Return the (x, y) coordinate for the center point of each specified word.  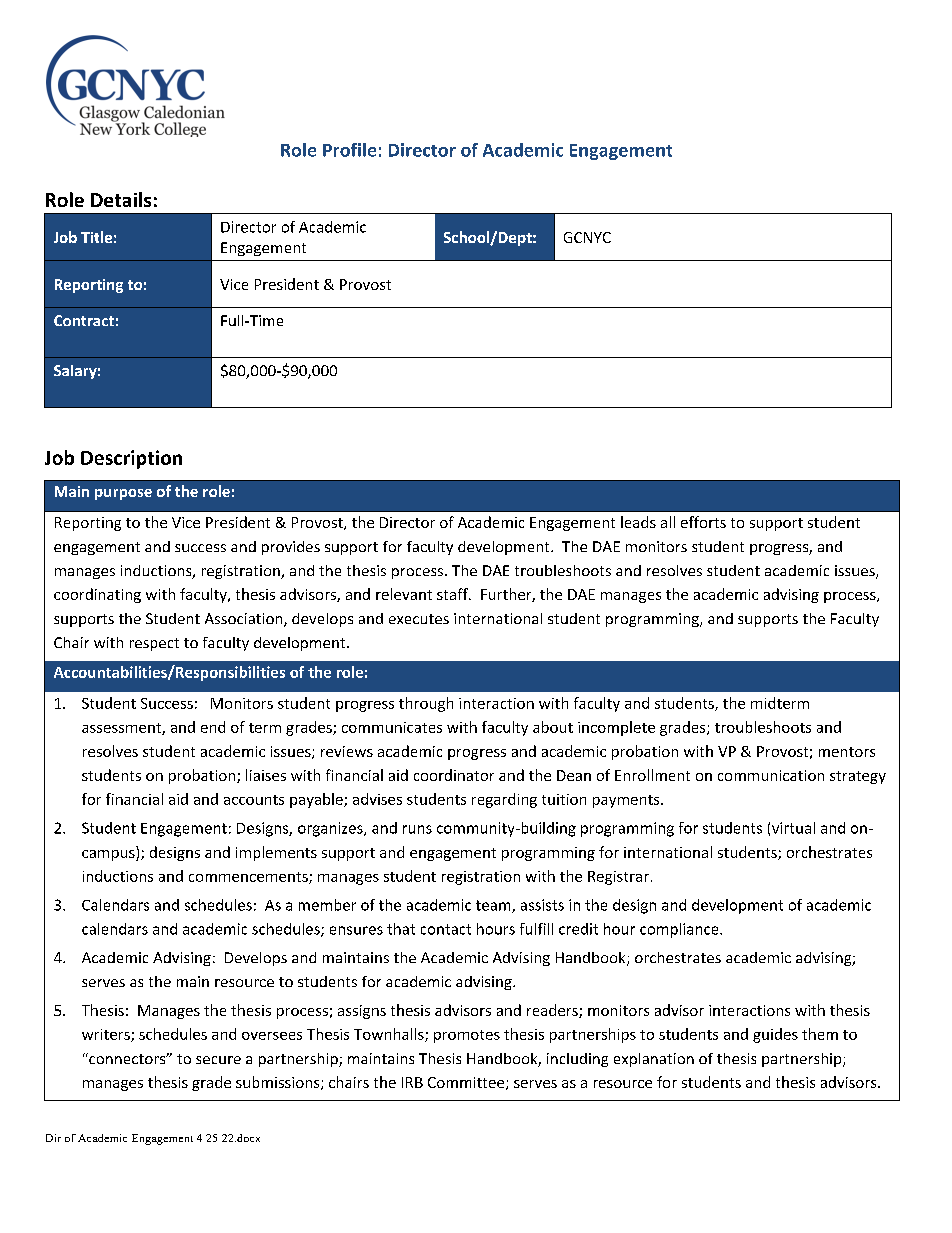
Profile (349, 150)
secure (218, 1060)
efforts (703, 522)
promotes (467, 1036)
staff (453, 594)
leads (638, 522)
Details (121, 199)
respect (154, 644)
